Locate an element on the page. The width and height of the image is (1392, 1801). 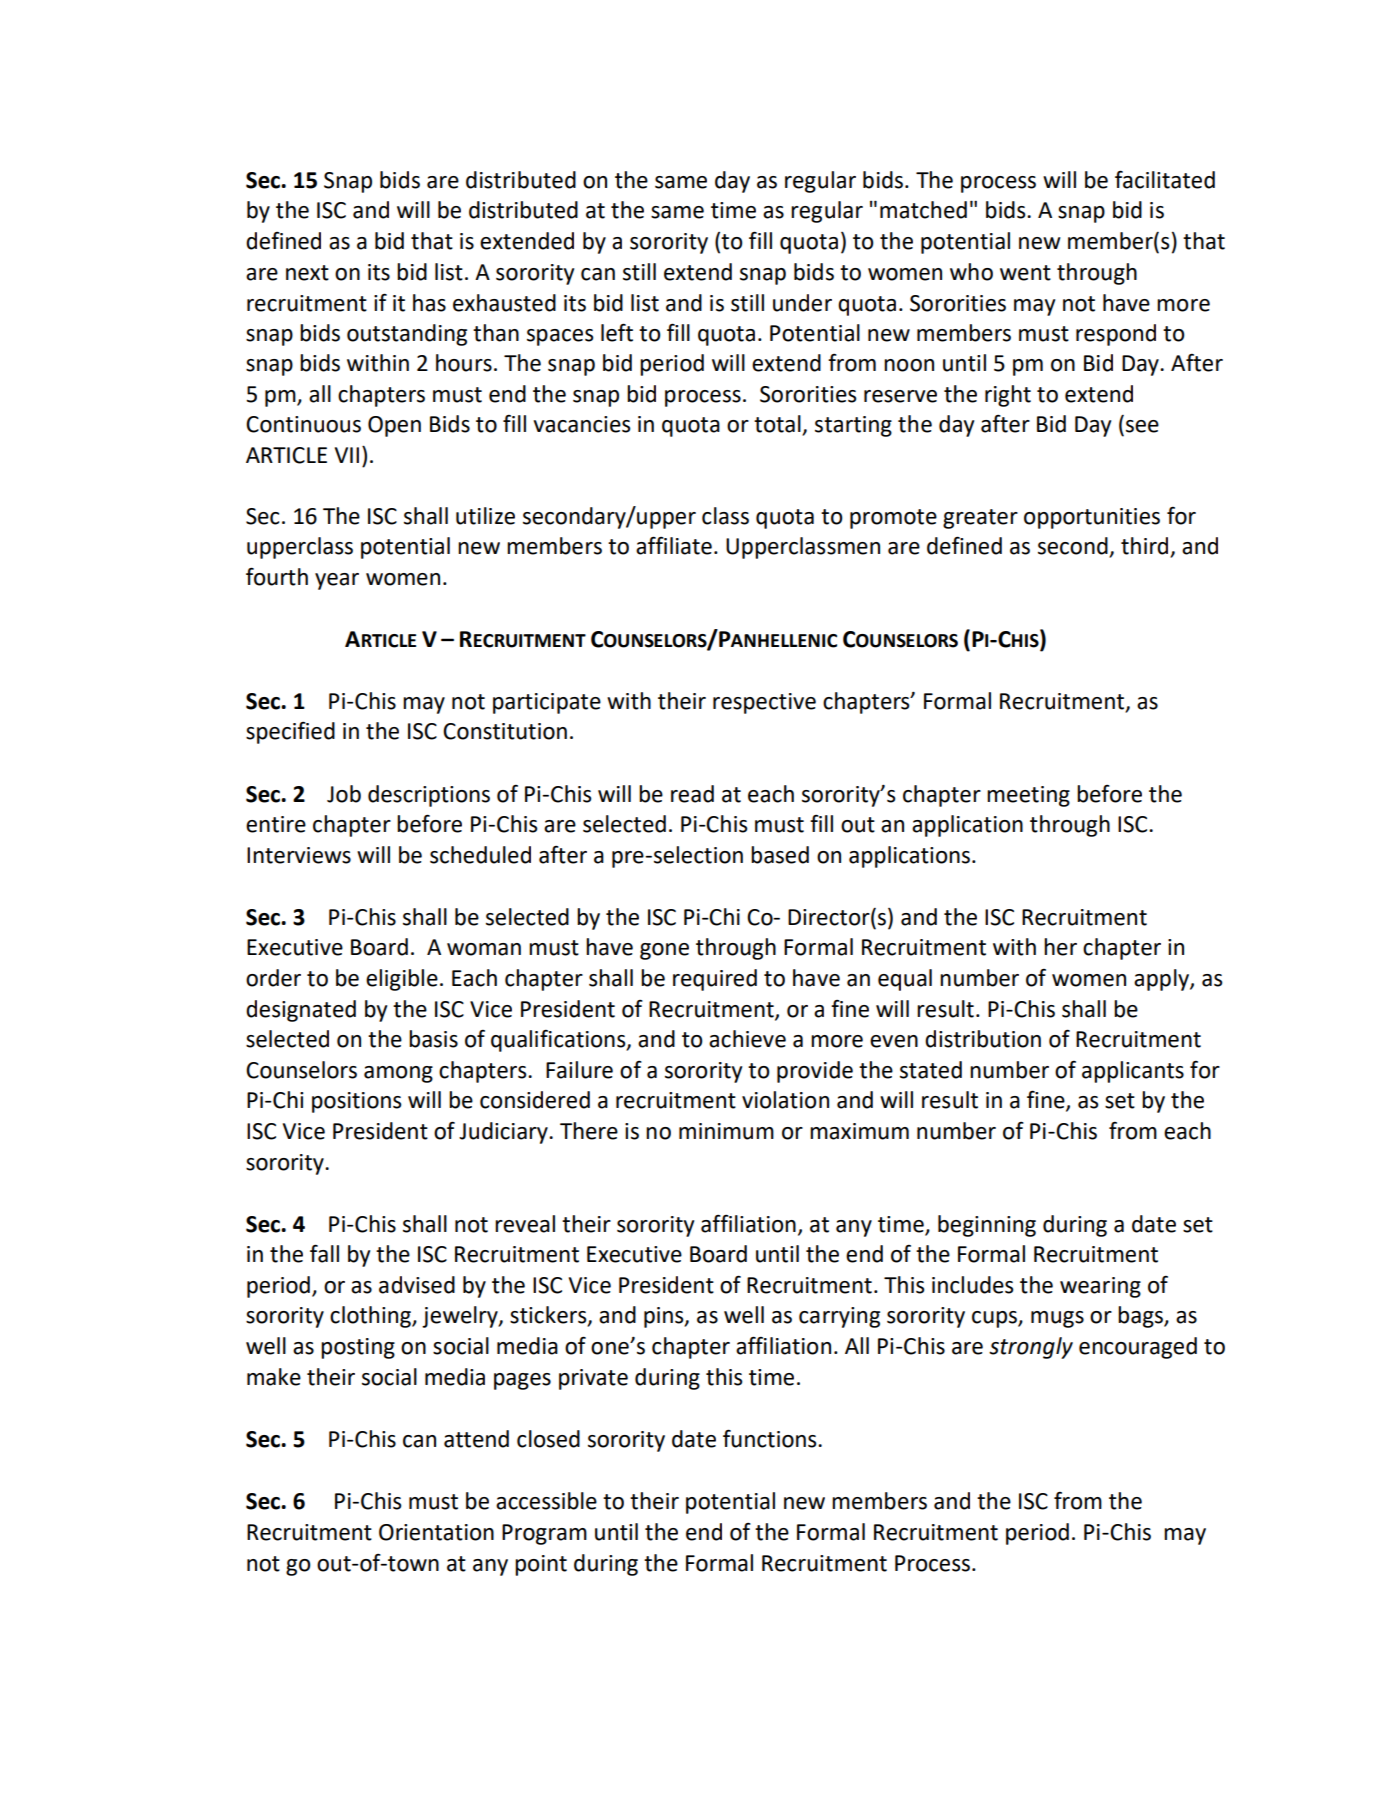
went is located at coordinates (1025, 273).
